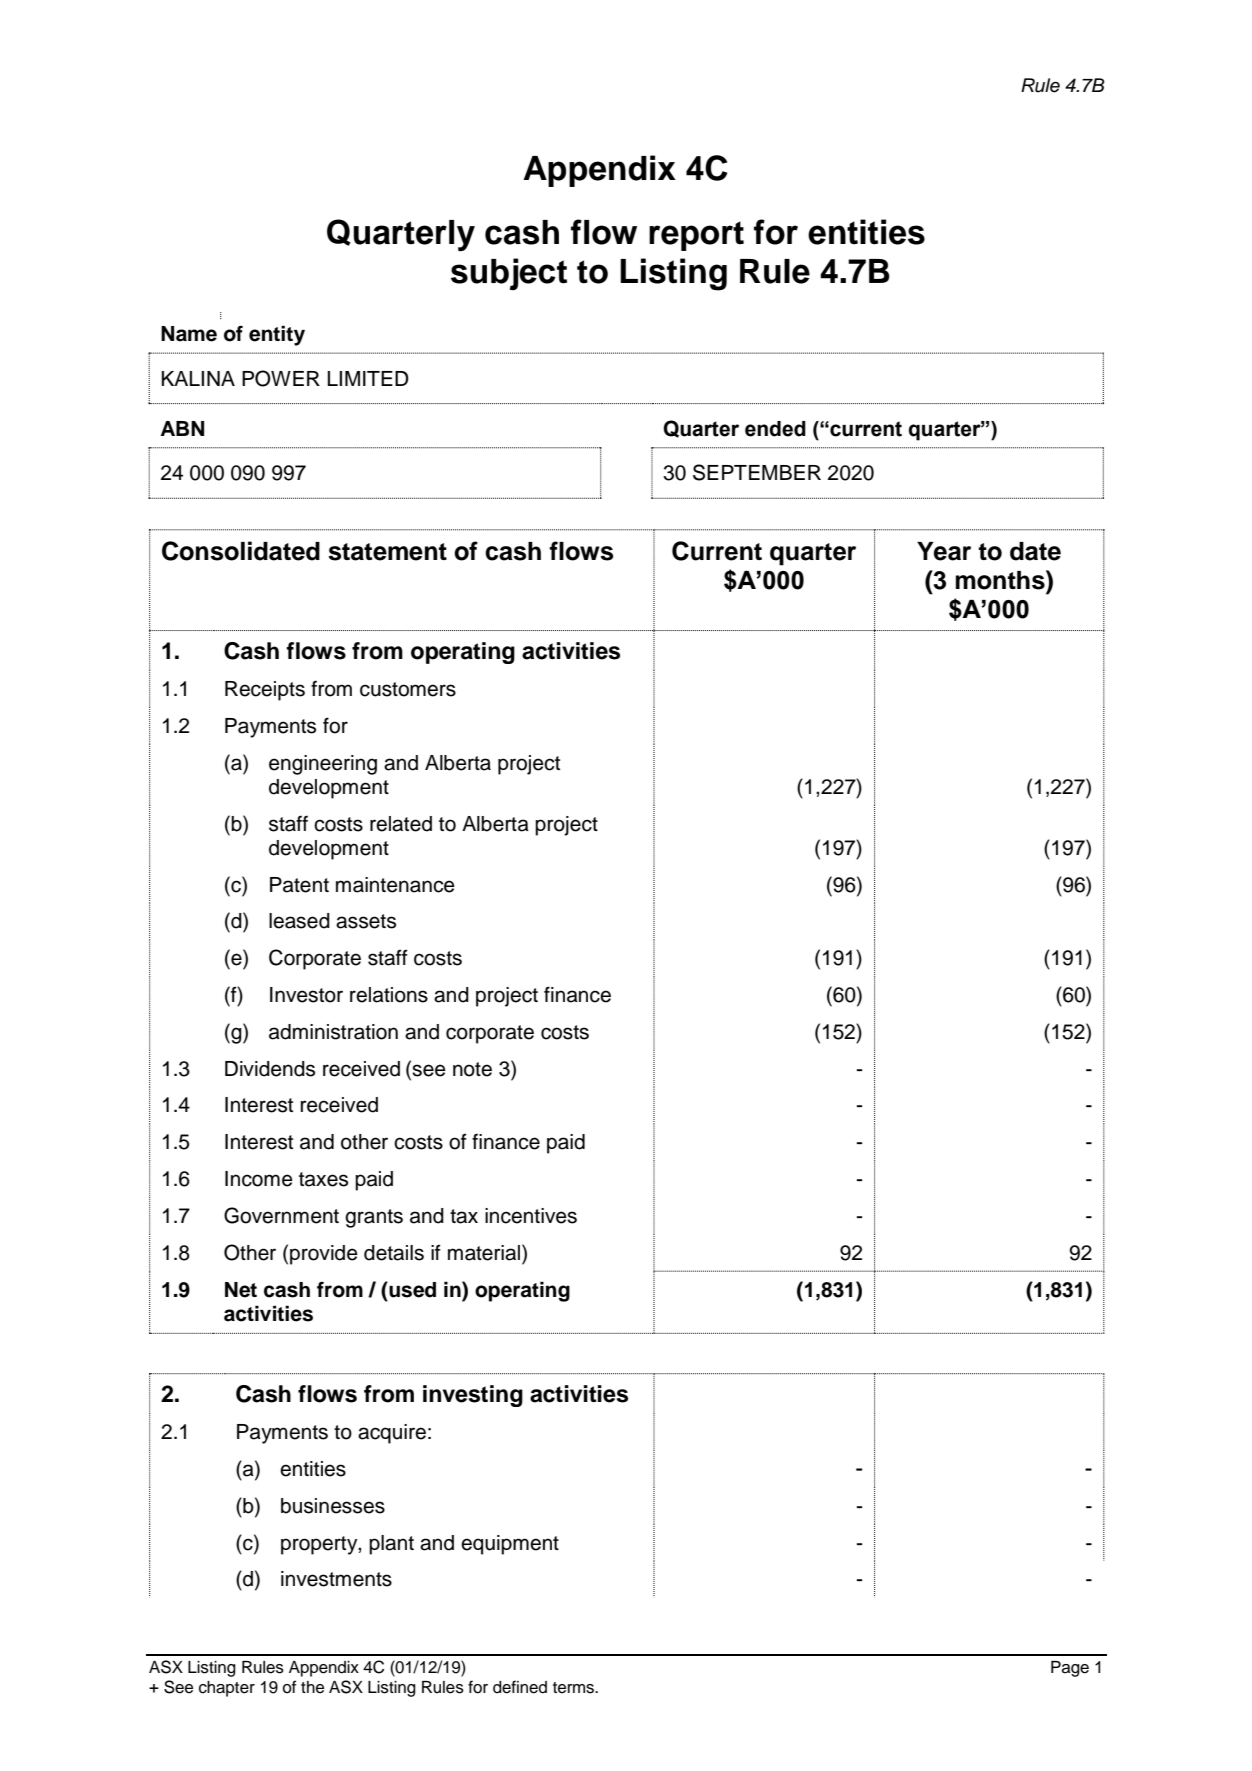 The width and height of the screenshot is (1252, 1771). Describe the element at coordinates (575, 1688) in the screenshot. I see `terms` at that location.
